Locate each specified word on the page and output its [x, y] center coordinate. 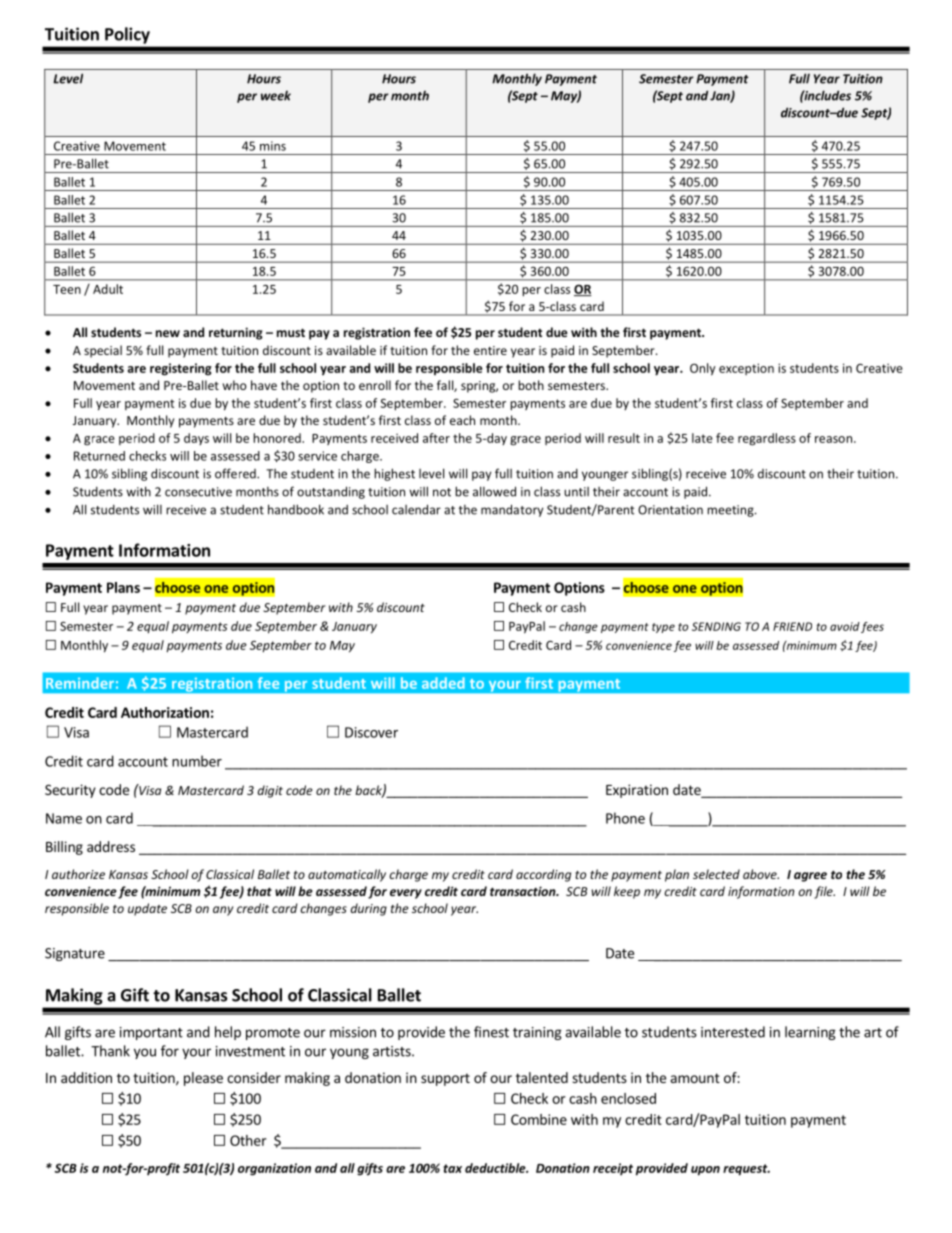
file [824, 892]
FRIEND [792, 626]
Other [248, 1140]
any [223, 911]
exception [746, 369]
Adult [108, 289]
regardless [767, 439]
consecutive [198, 492]
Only [703, 369]
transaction [524, 891]
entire [490, 350]
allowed [494, 491]
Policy [127, 35]
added [443, 683]
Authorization [165, 712]
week [276, 95]
